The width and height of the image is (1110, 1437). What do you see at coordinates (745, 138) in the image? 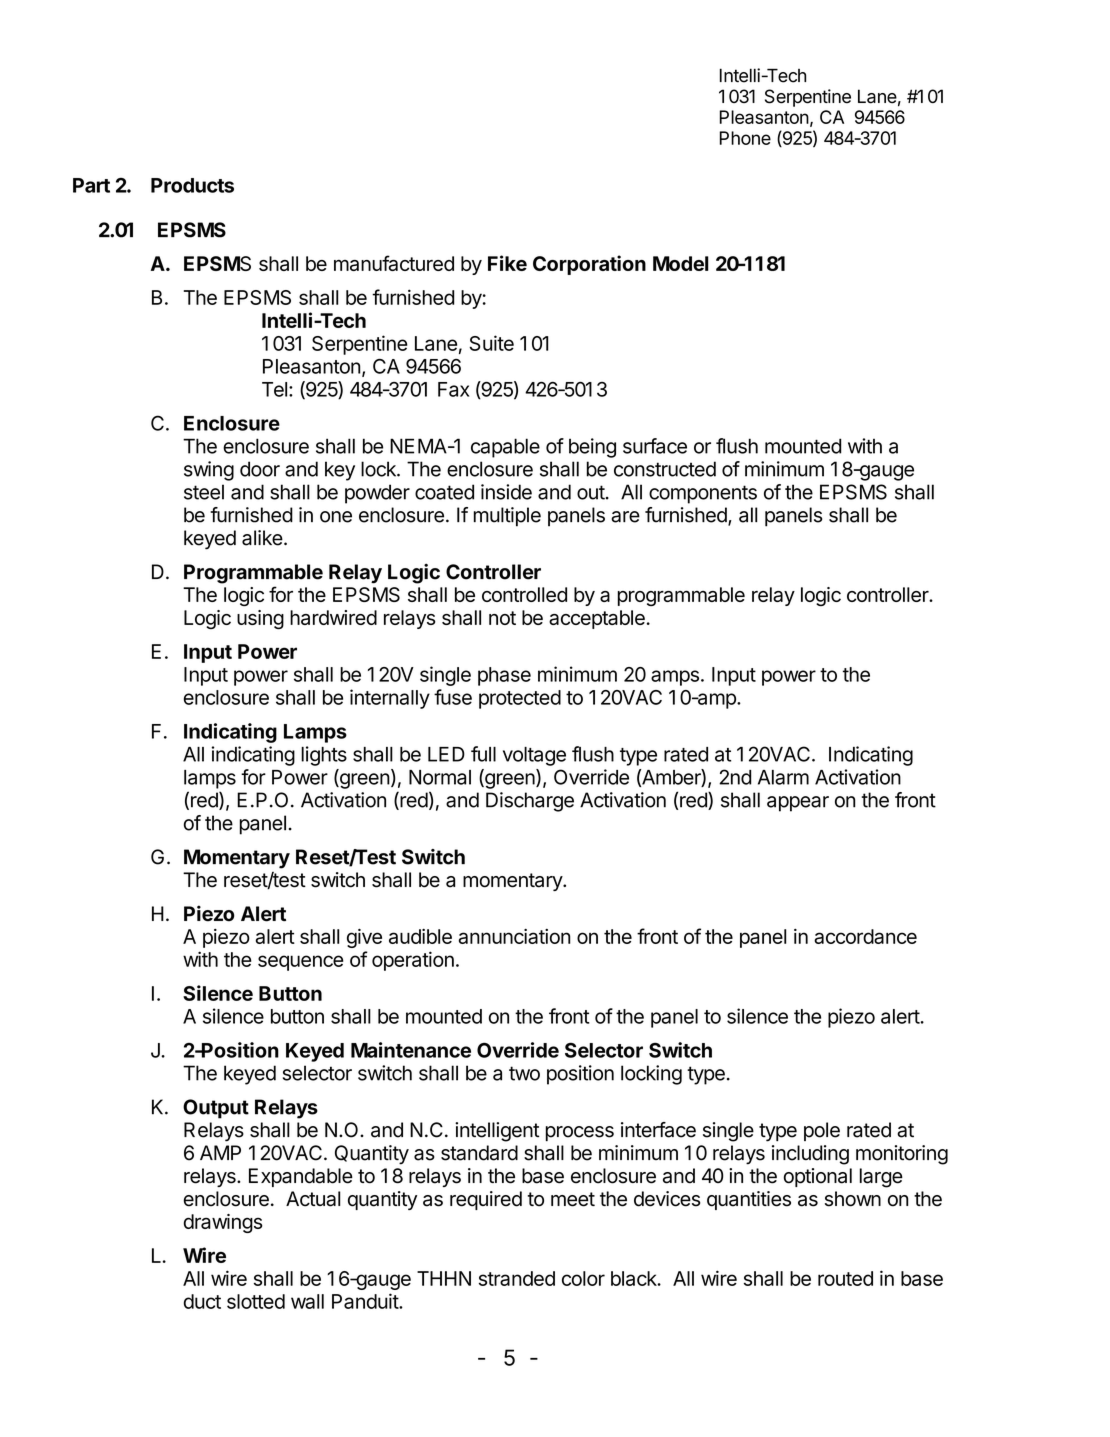
I see `Phone` at bounding box center [745, 138].
